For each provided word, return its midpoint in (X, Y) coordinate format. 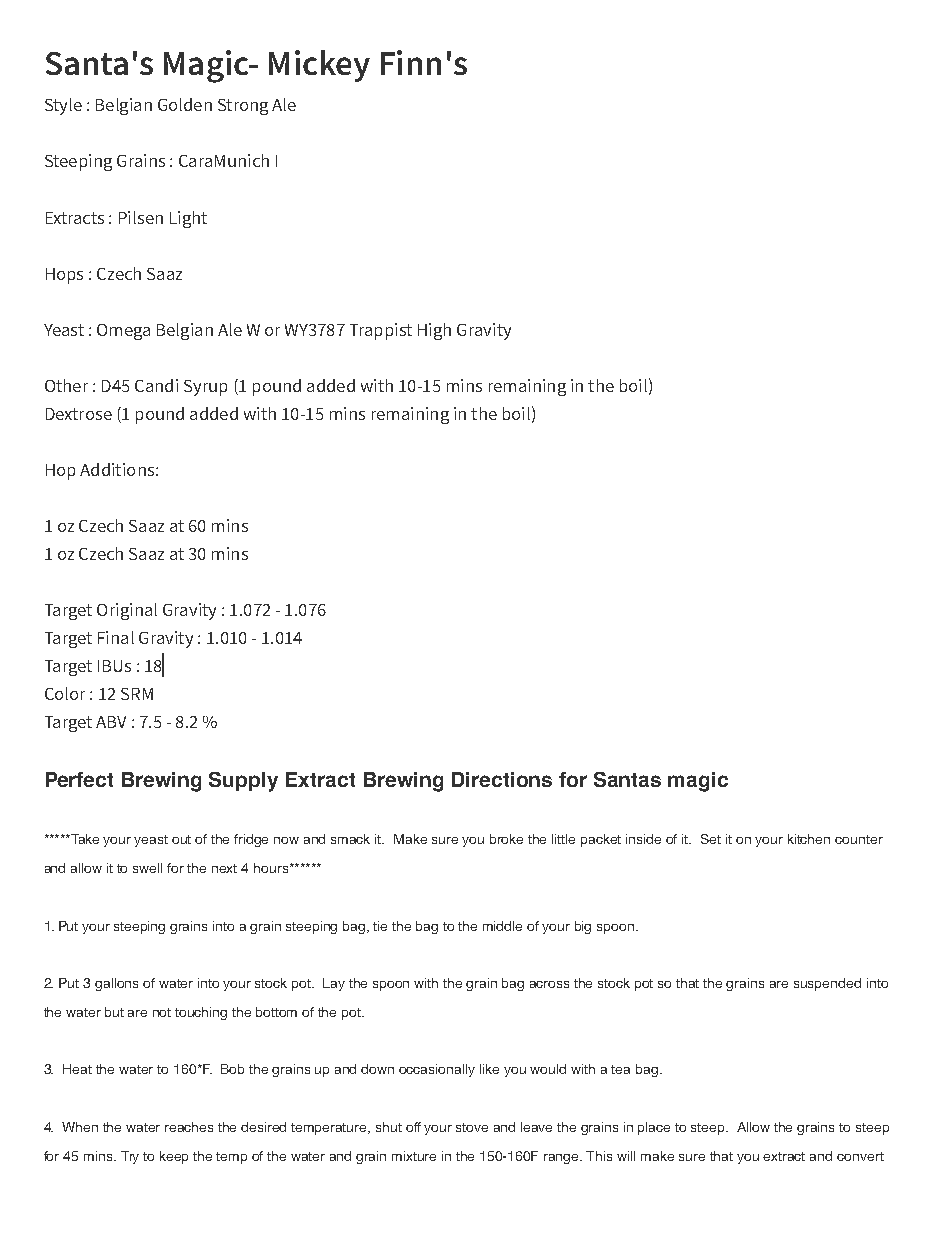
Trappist (381, 331)
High (434, 331)
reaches (189, 1127)
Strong (243, 107)
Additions (117, 469)
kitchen (809, 839)
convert (860, 1156)
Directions (502, 779)
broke (506, 839)
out (181, 839)
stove (472, 1127)
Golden (185, 104)
